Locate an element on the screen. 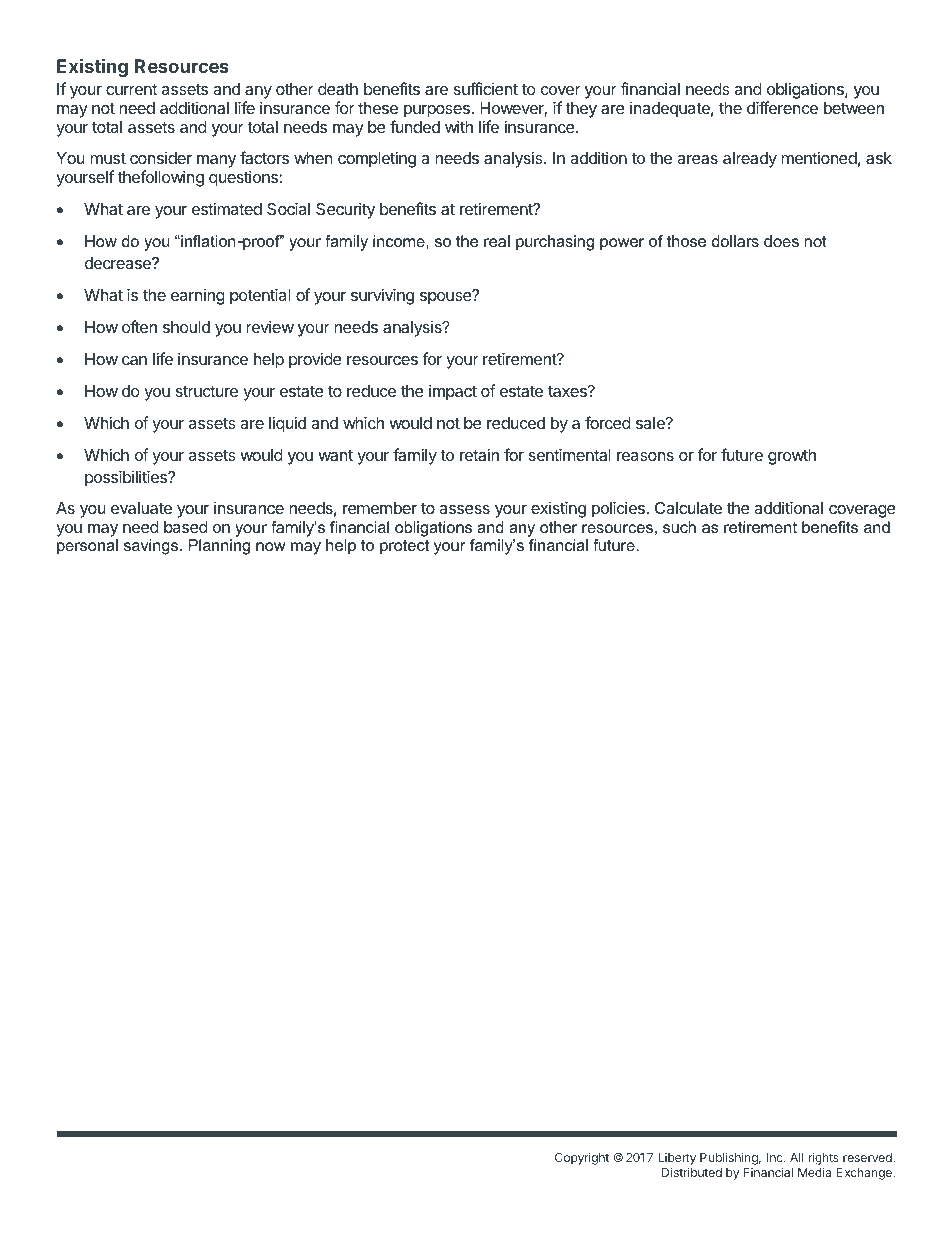 Image resolution: width=952 pixels, height=1233 pixels. protect is located at coordinates (404, 547).
